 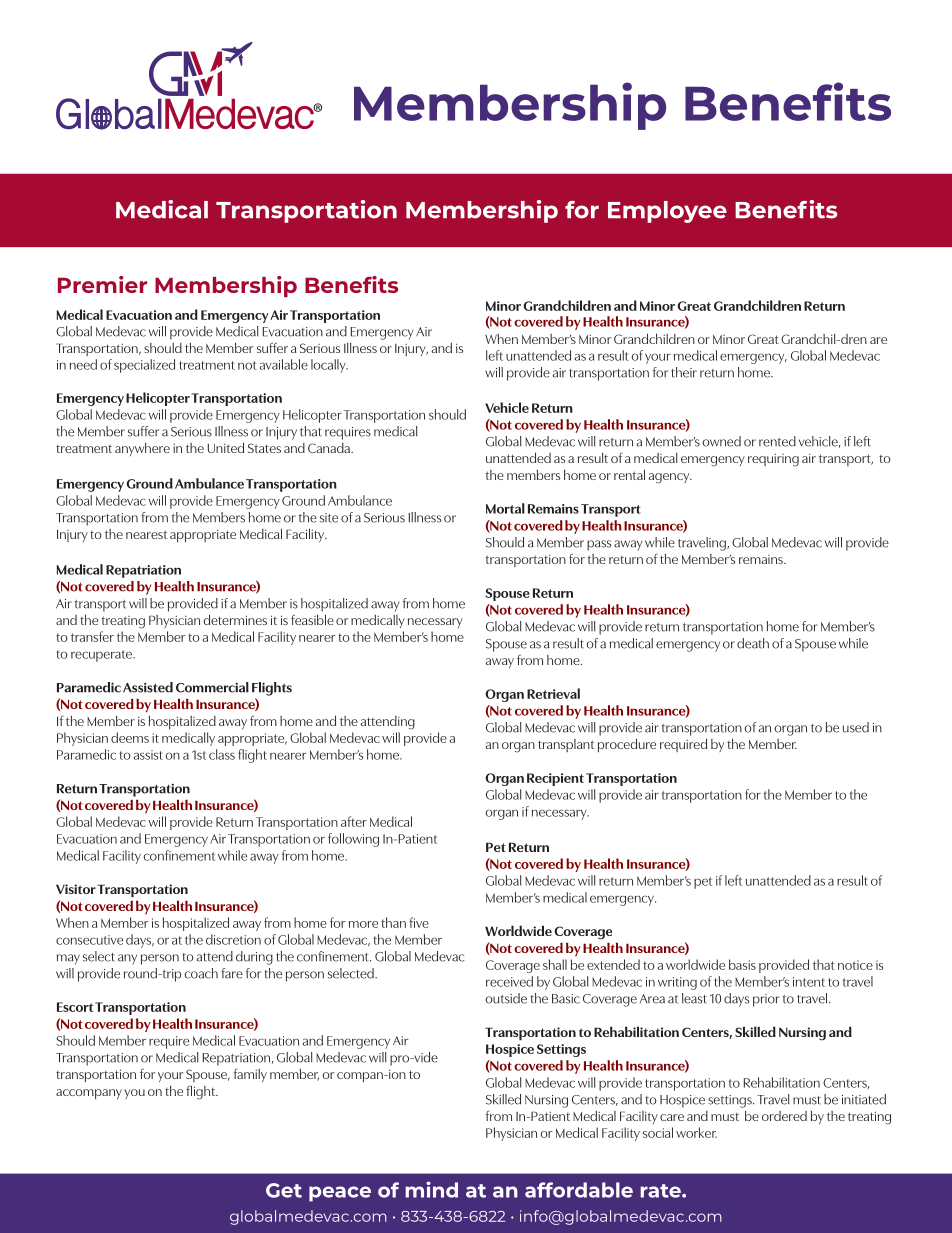 What do you see at coordinates (773, 460) in the document?
I see `requiring` at bounding box center [773, 460].
